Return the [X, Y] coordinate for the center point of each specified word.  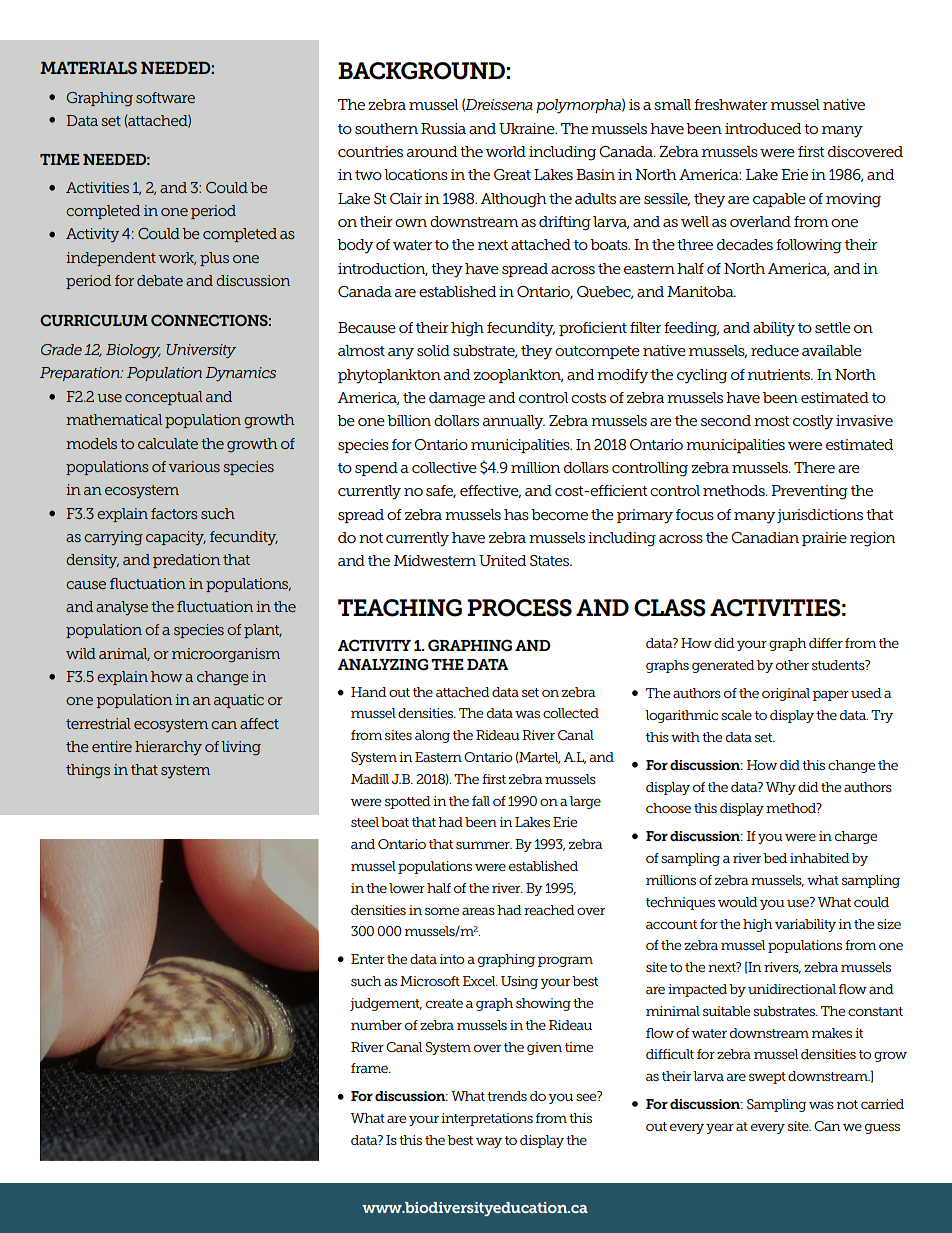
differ [826, 643]
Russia [443, 128]
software [165, 97]
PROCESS [519, 608]
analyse [122, 608]
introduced [763, 128]
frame [370, 1068]
